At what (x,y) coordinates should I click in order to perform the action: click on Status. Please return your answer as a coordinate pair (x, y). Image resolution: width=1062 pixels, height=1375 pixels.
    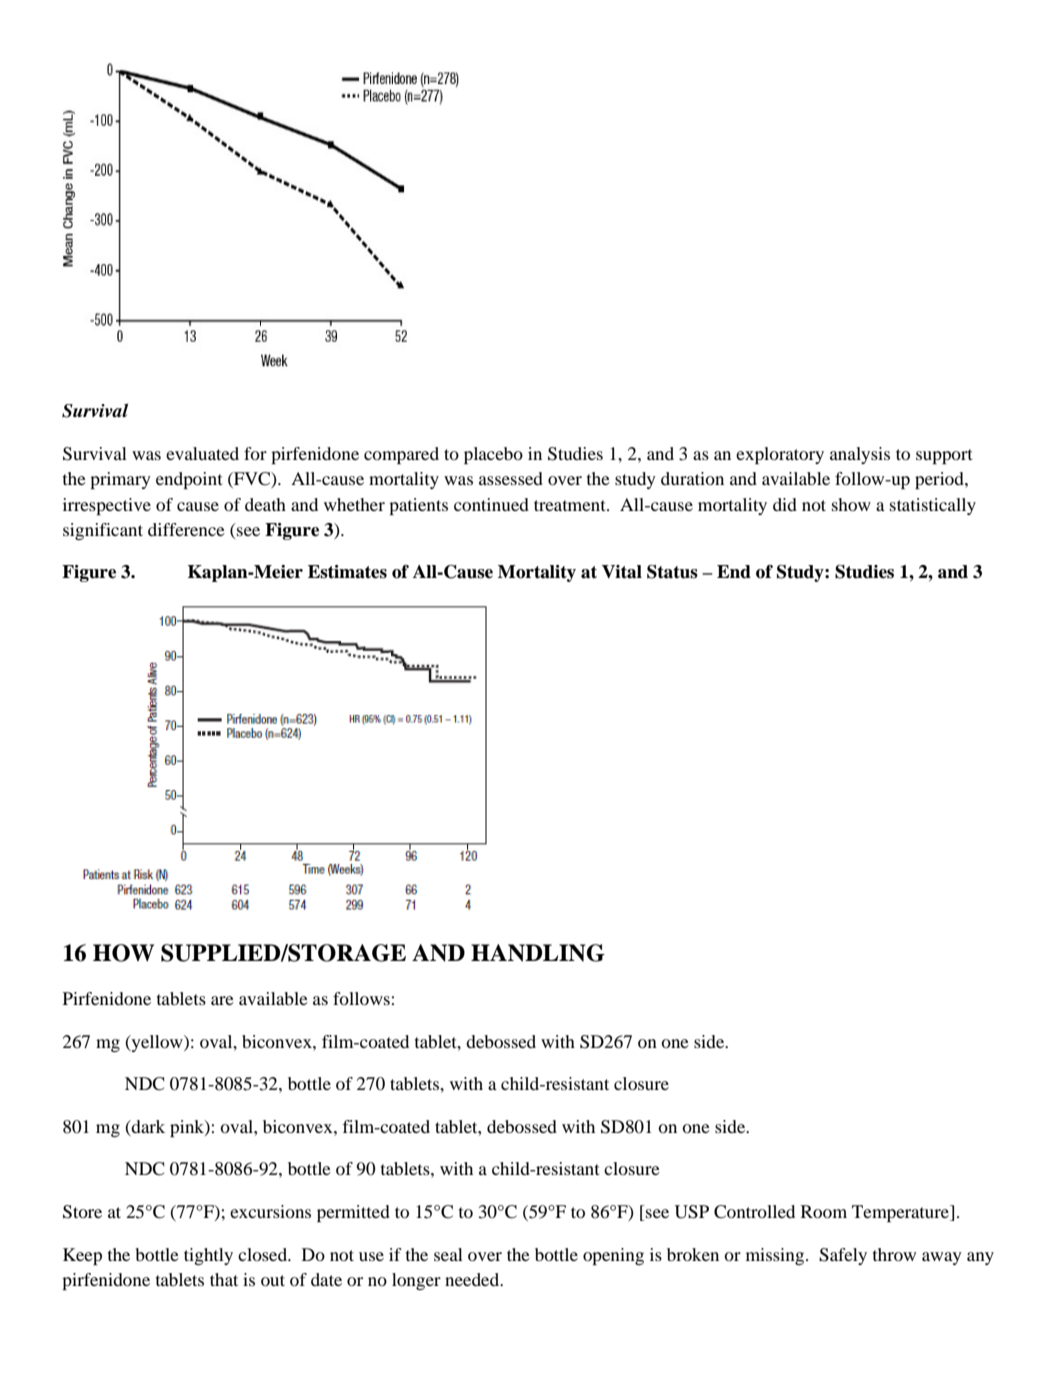
    Looking at the image, I should click on (672, 572).
